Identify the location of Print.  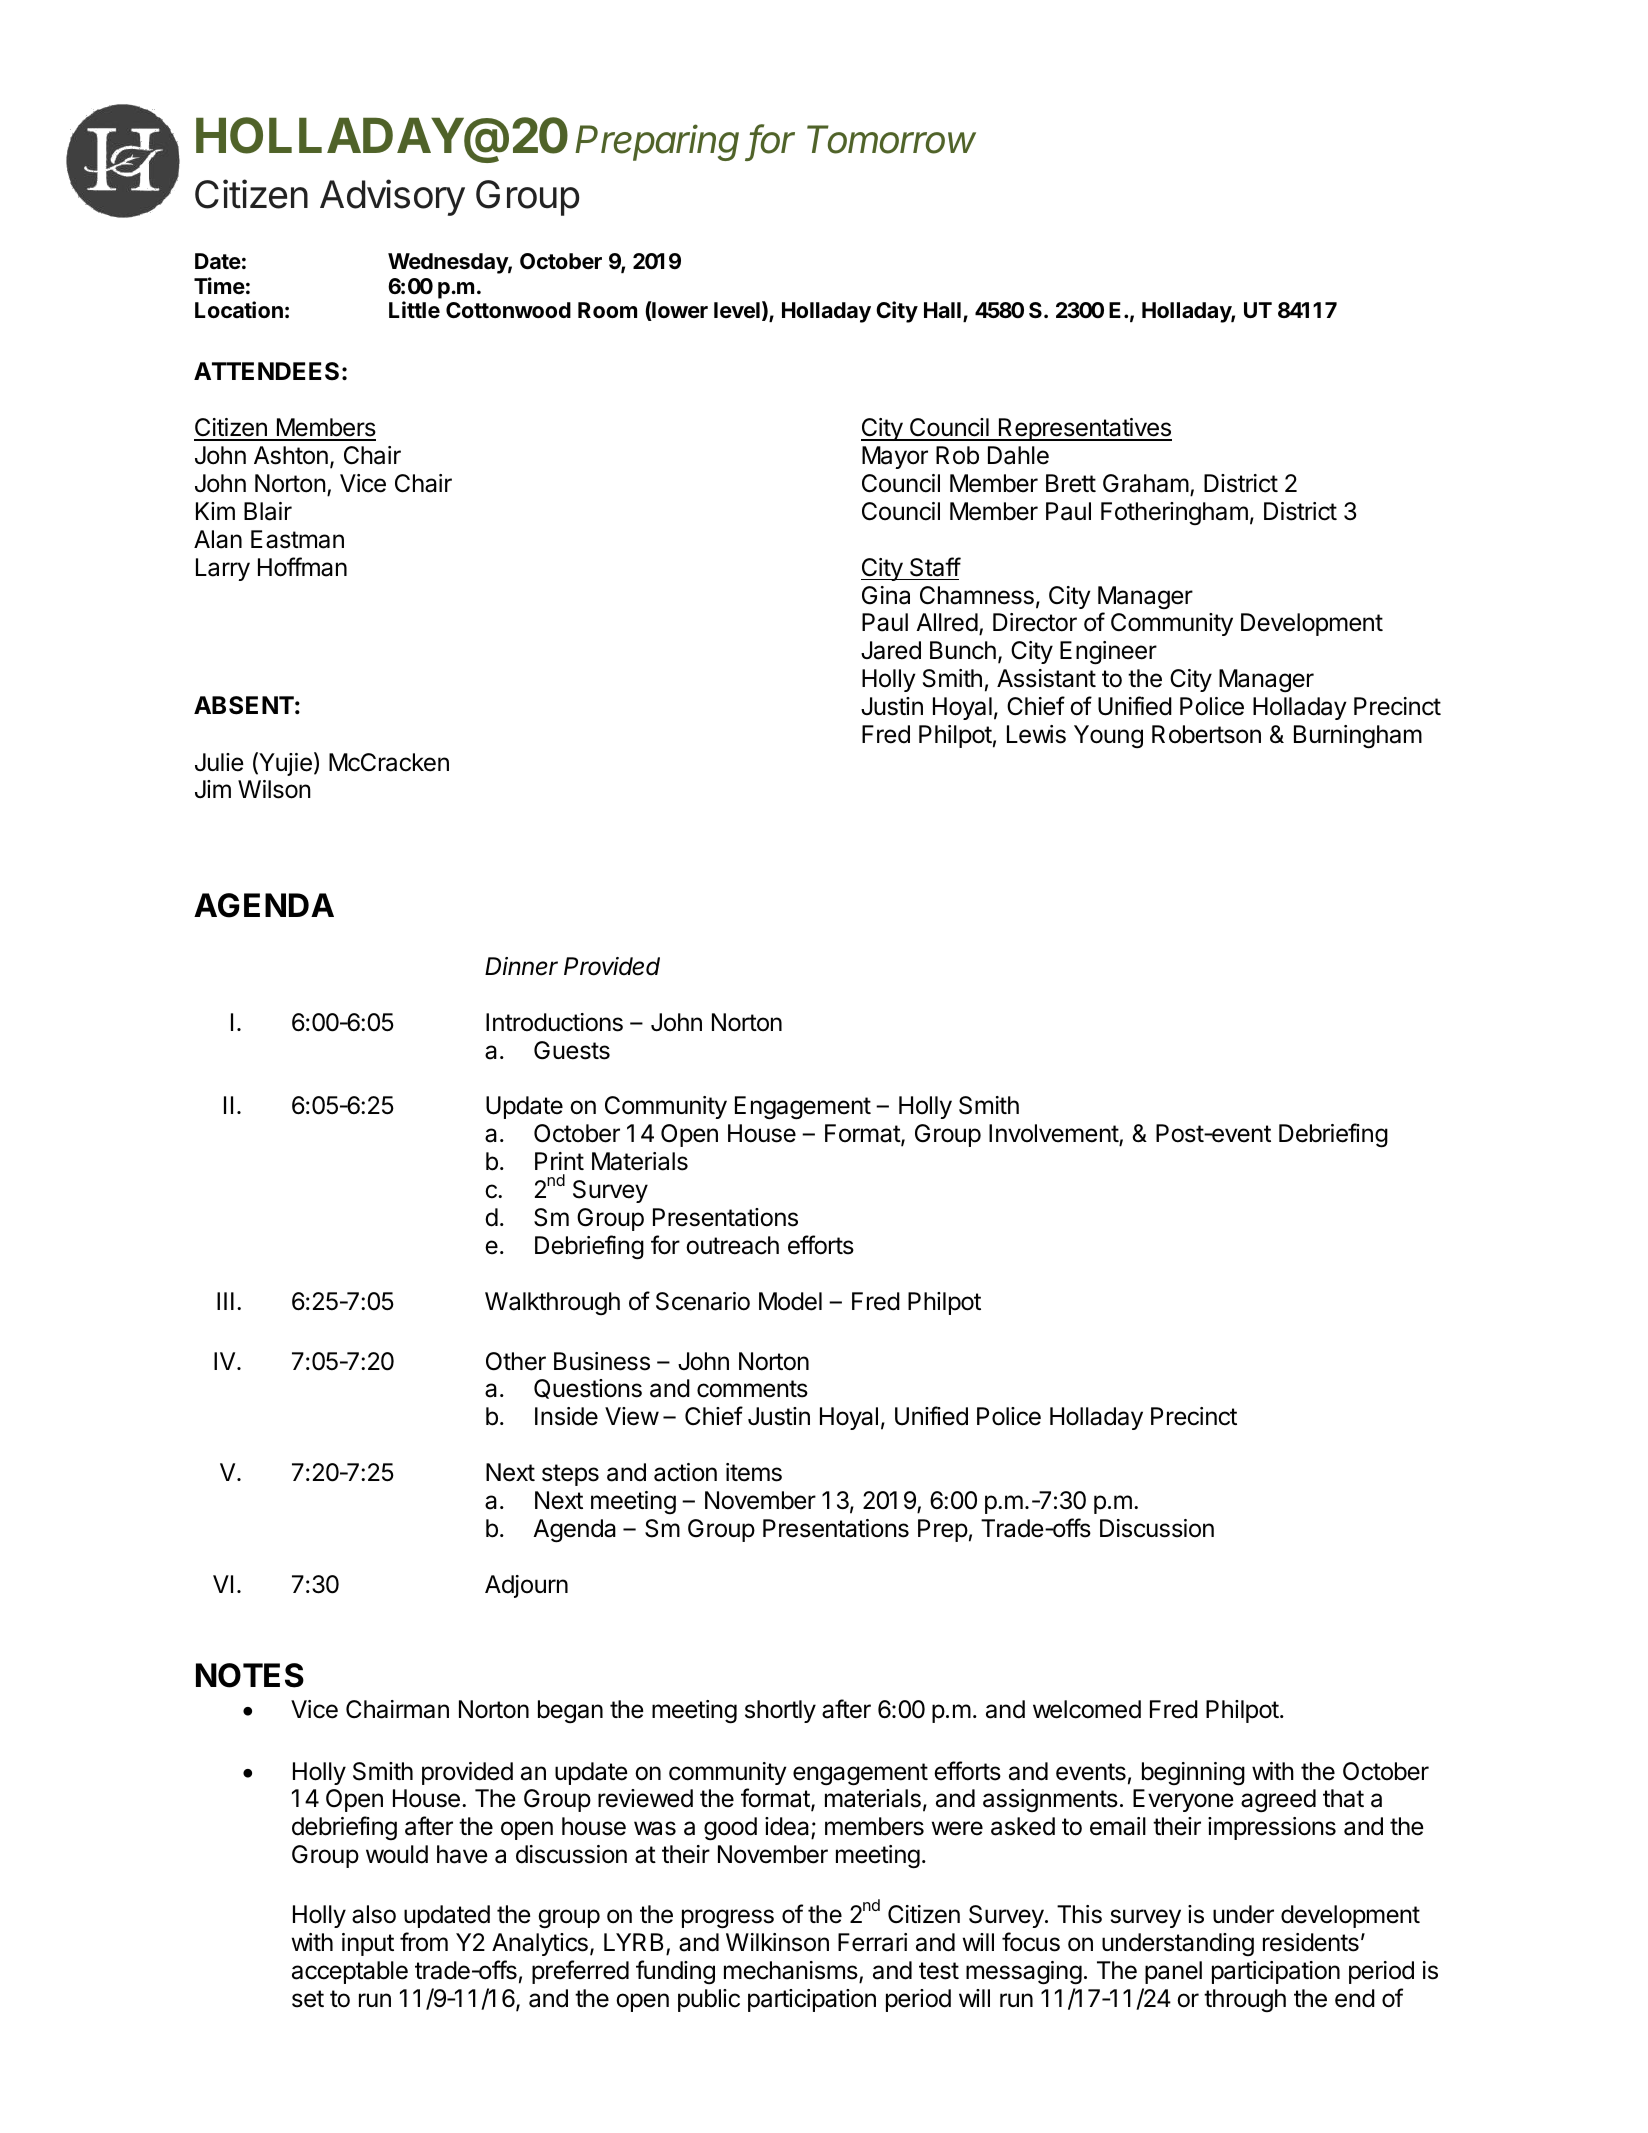
(559, 1161).
